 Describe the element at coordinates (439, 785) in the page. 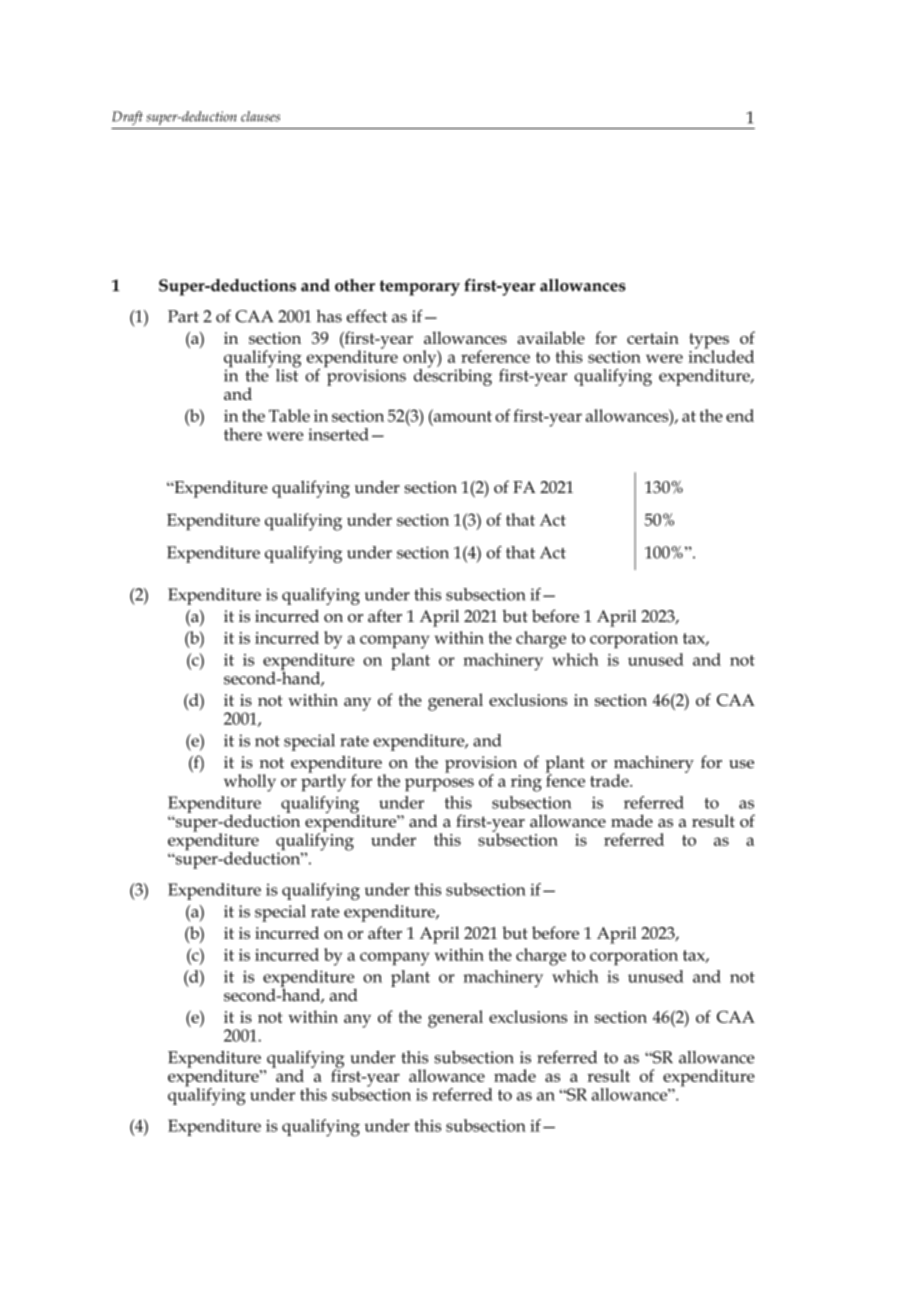

I see `purposes` at that location.
